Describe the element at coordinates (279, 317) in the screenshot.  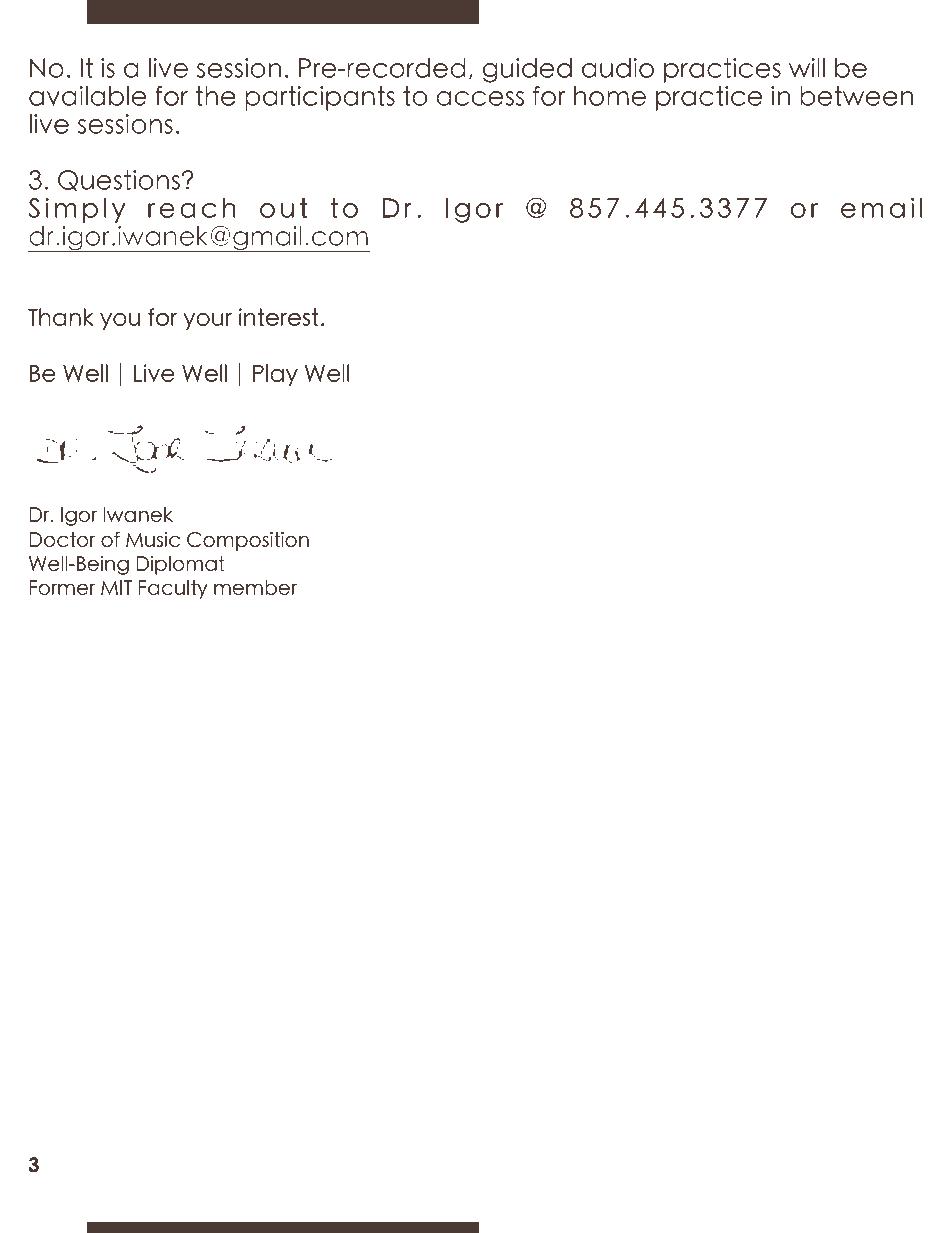
I see `interest` at that location.
